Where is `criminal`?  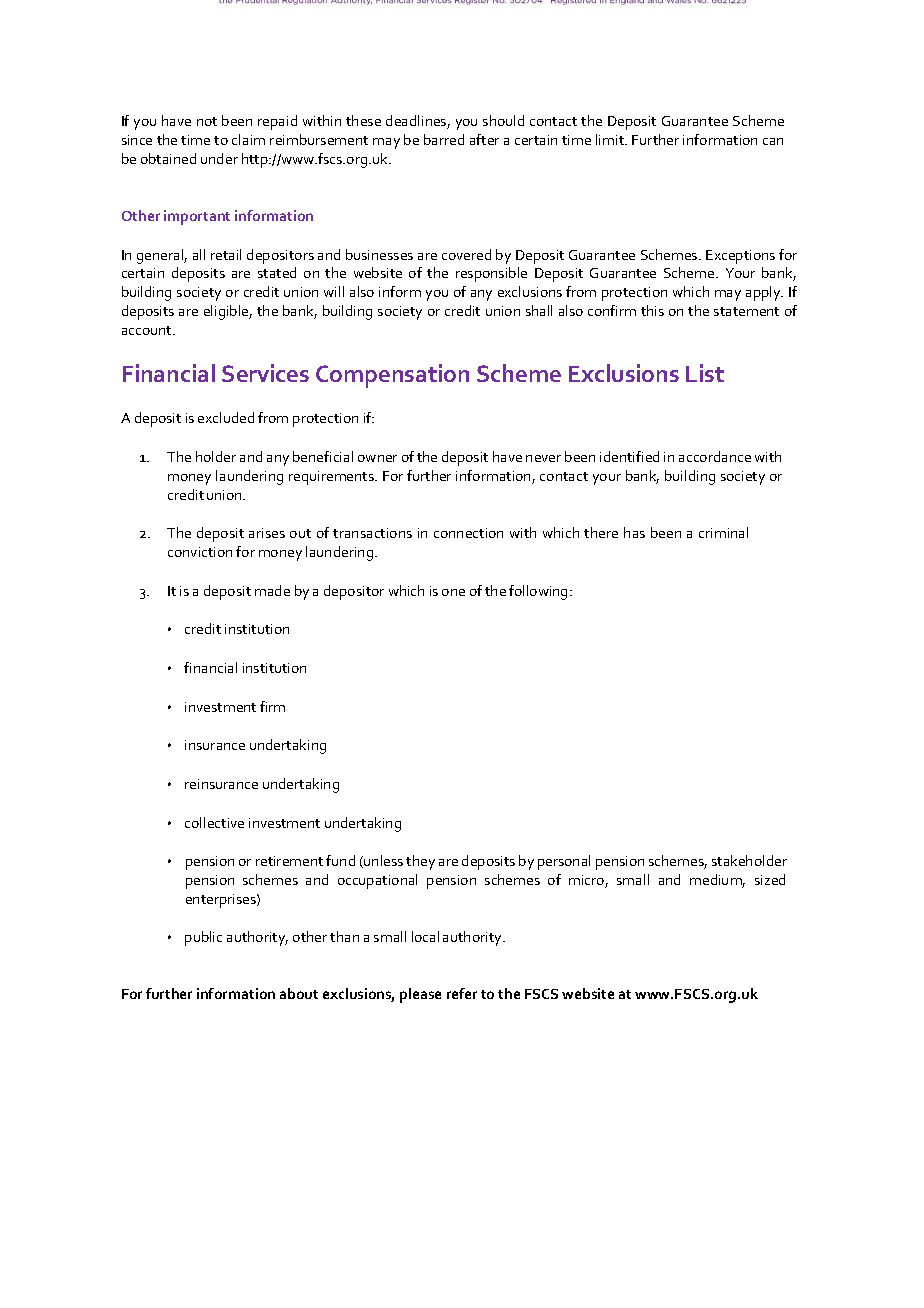 criminal is located at coordinates (723, 532).
